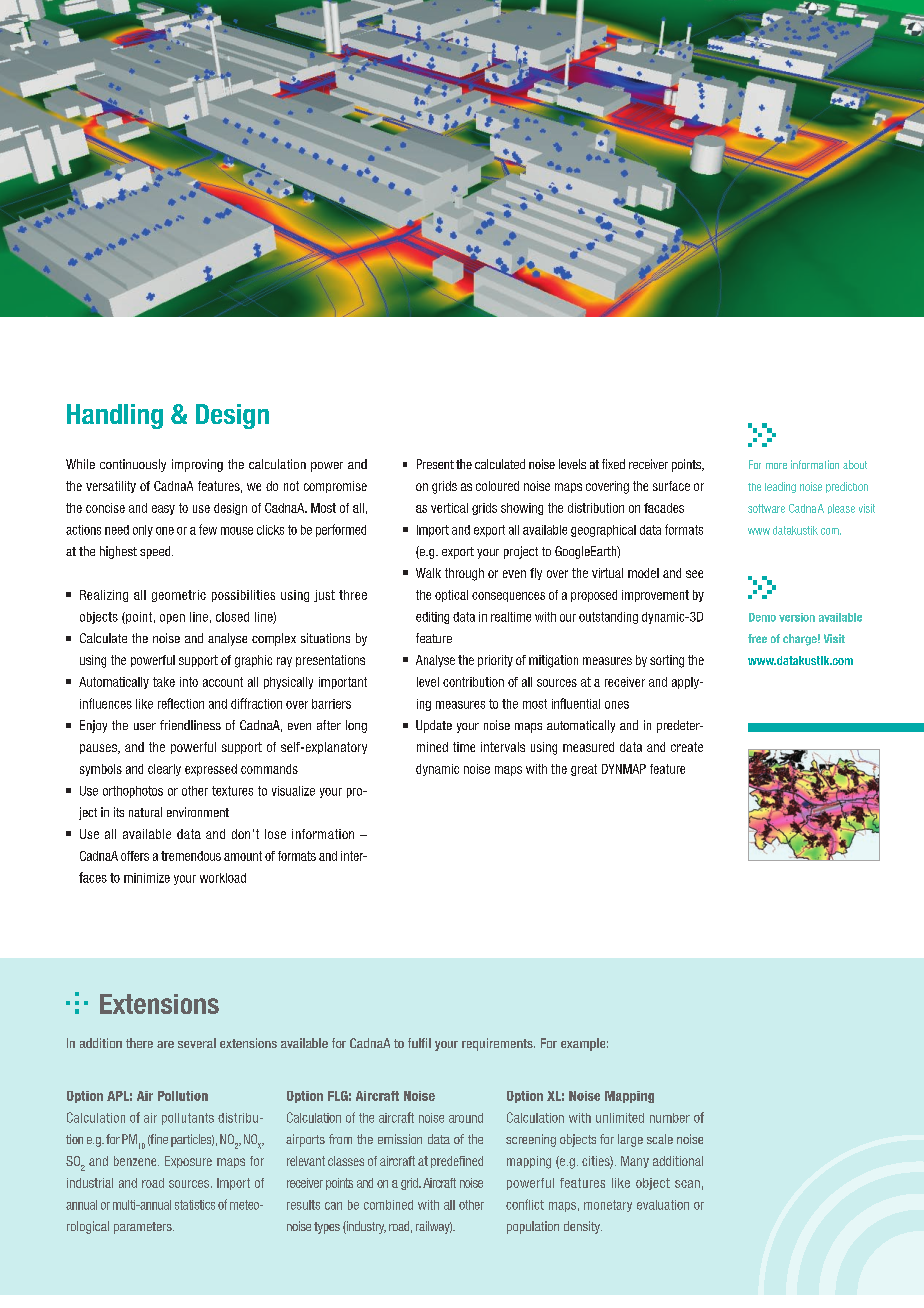  Describe the element at coordinates (497, 486) in the document. I see `coloured` at that location.
